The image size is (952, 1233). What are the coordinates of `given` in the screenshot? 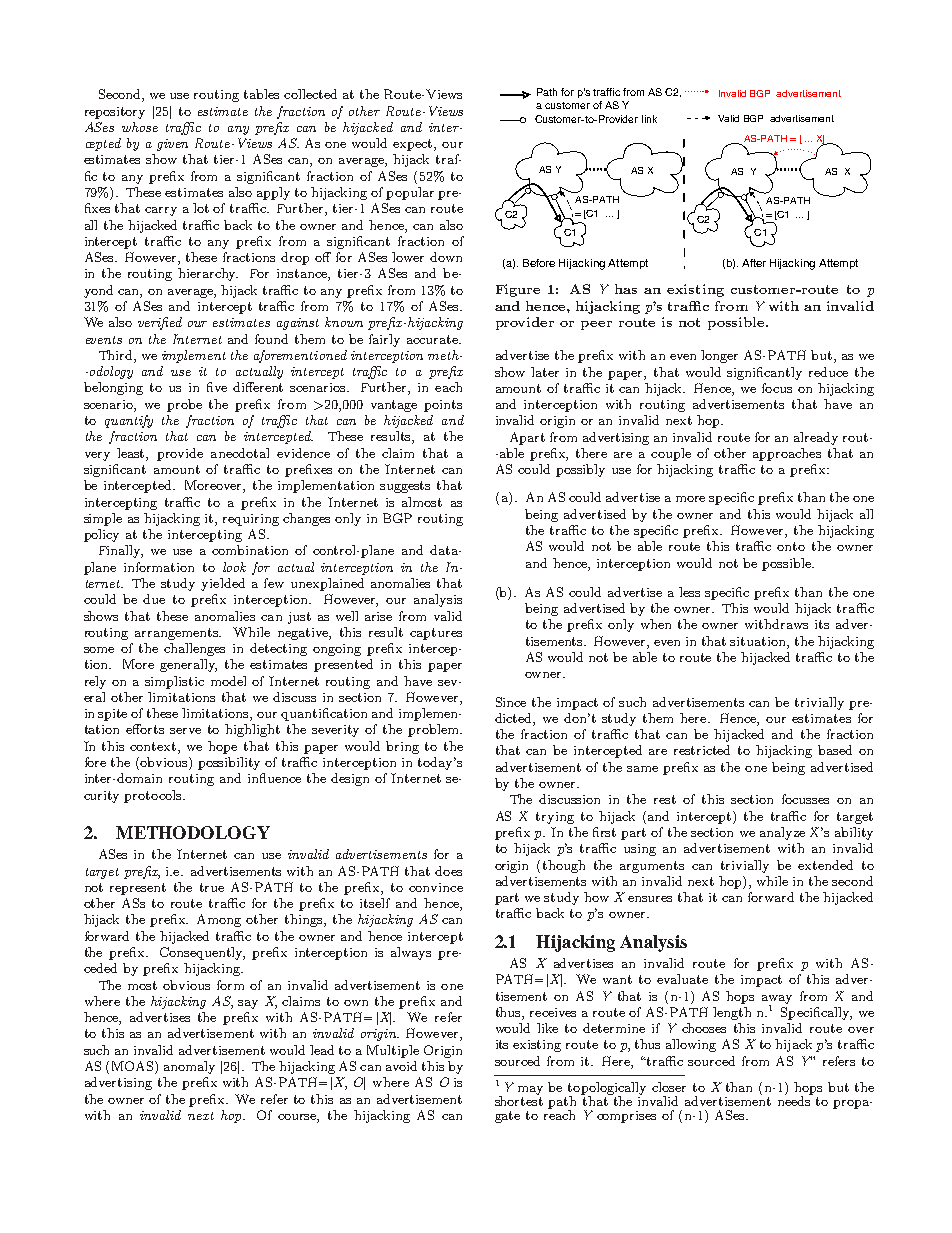 It's located at (172, 145).
